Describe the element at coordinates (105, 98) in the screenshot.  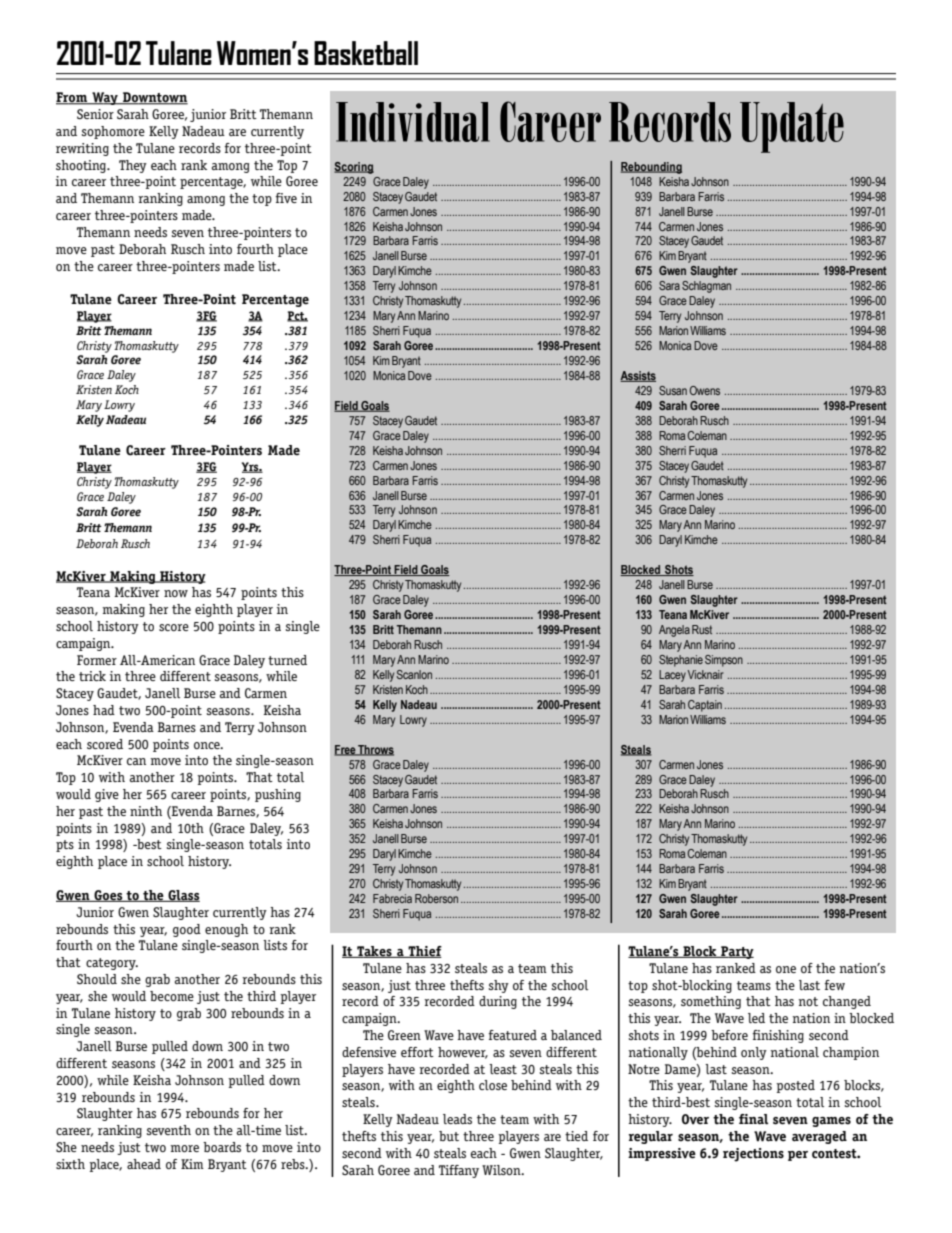
I see `Way` at that location.
